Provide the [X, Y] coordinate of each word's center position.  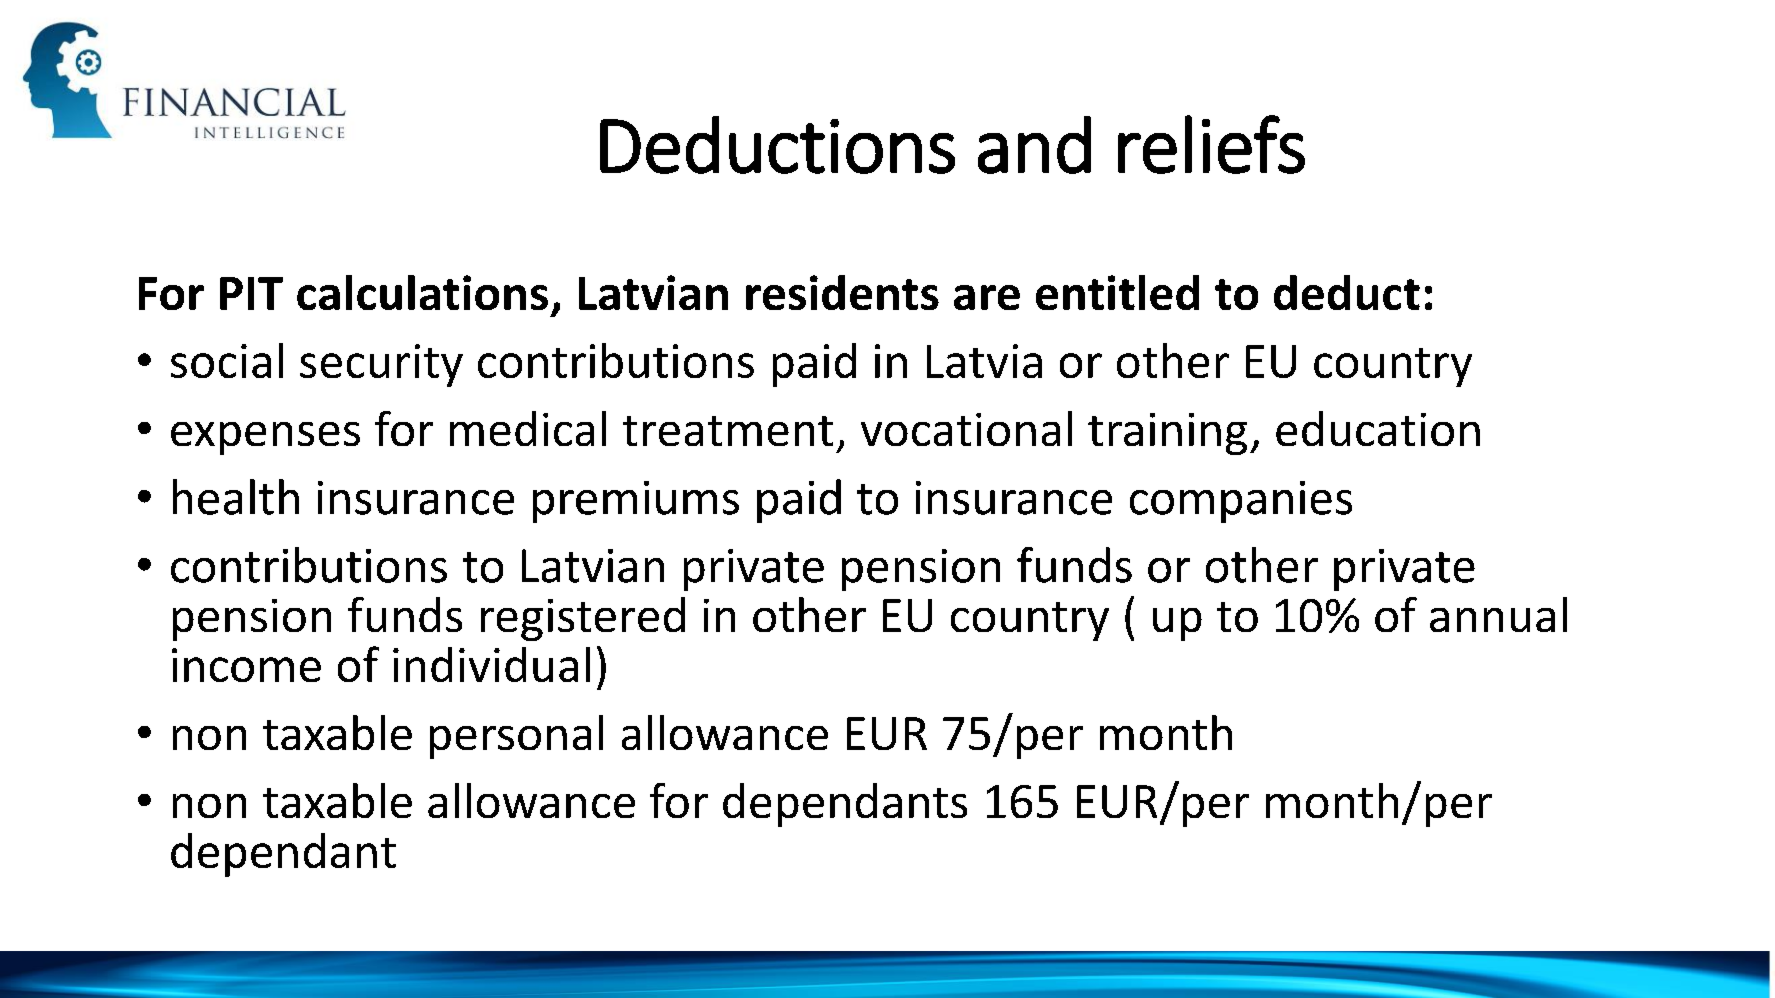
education [1378, 428]
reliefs [1211, 144]
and [1034, 145]
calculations [422, 292]
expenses [265, 438]
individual [491, 664]
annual [1498, 614]
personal [516, 737]
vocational [966, 428]
